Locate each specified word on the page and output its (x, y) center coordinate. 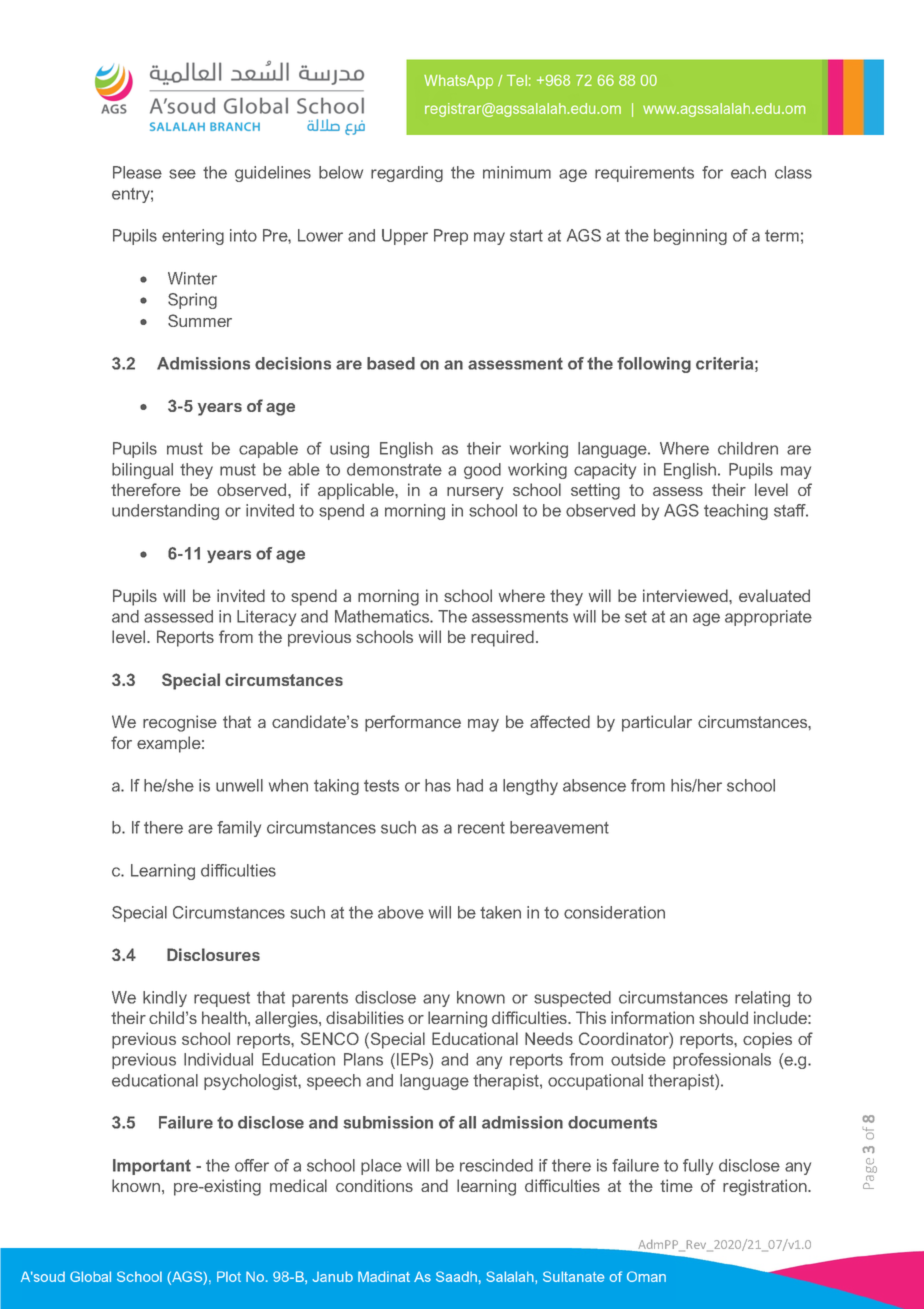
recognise (180, 723)
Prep (451, 237)
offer (252, 1165)
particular (657, 723)
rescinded (496, 1165)
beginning (690, 237)
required (502, 638)
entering (193, 237)
